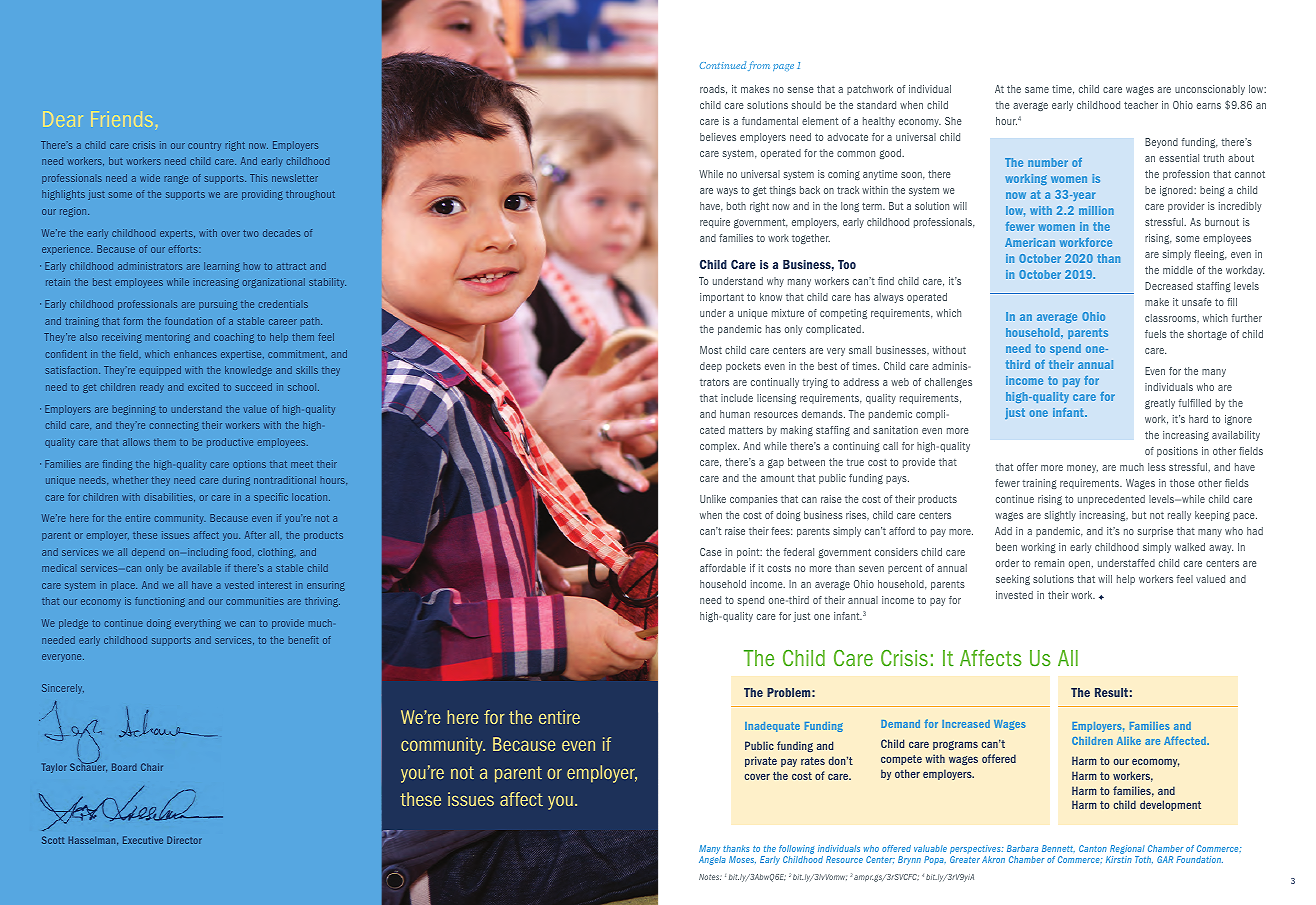  I want to click on from, so click(759, 66).
